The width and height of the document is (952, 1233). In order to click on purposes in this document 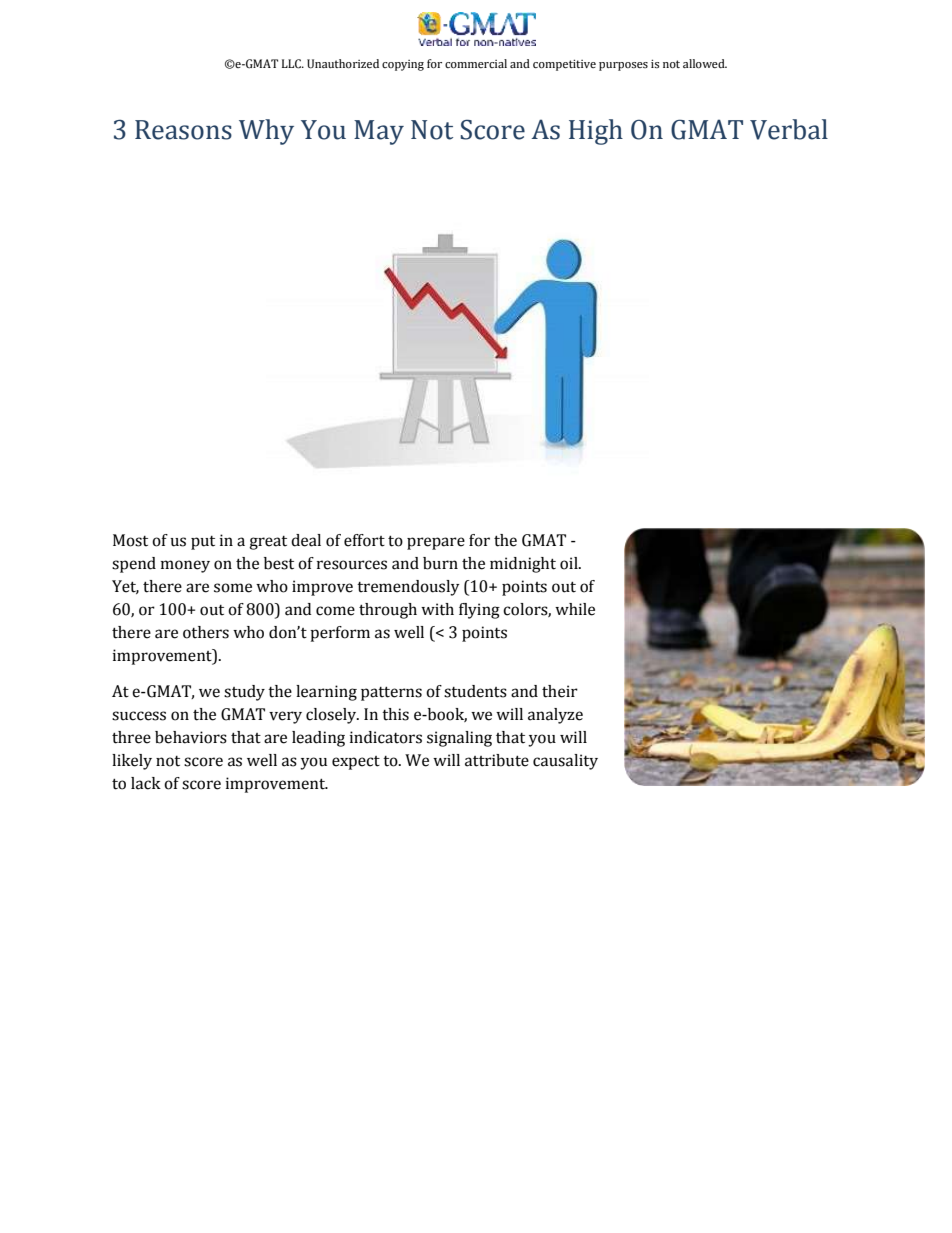, I will do `click(623, 66)`.
